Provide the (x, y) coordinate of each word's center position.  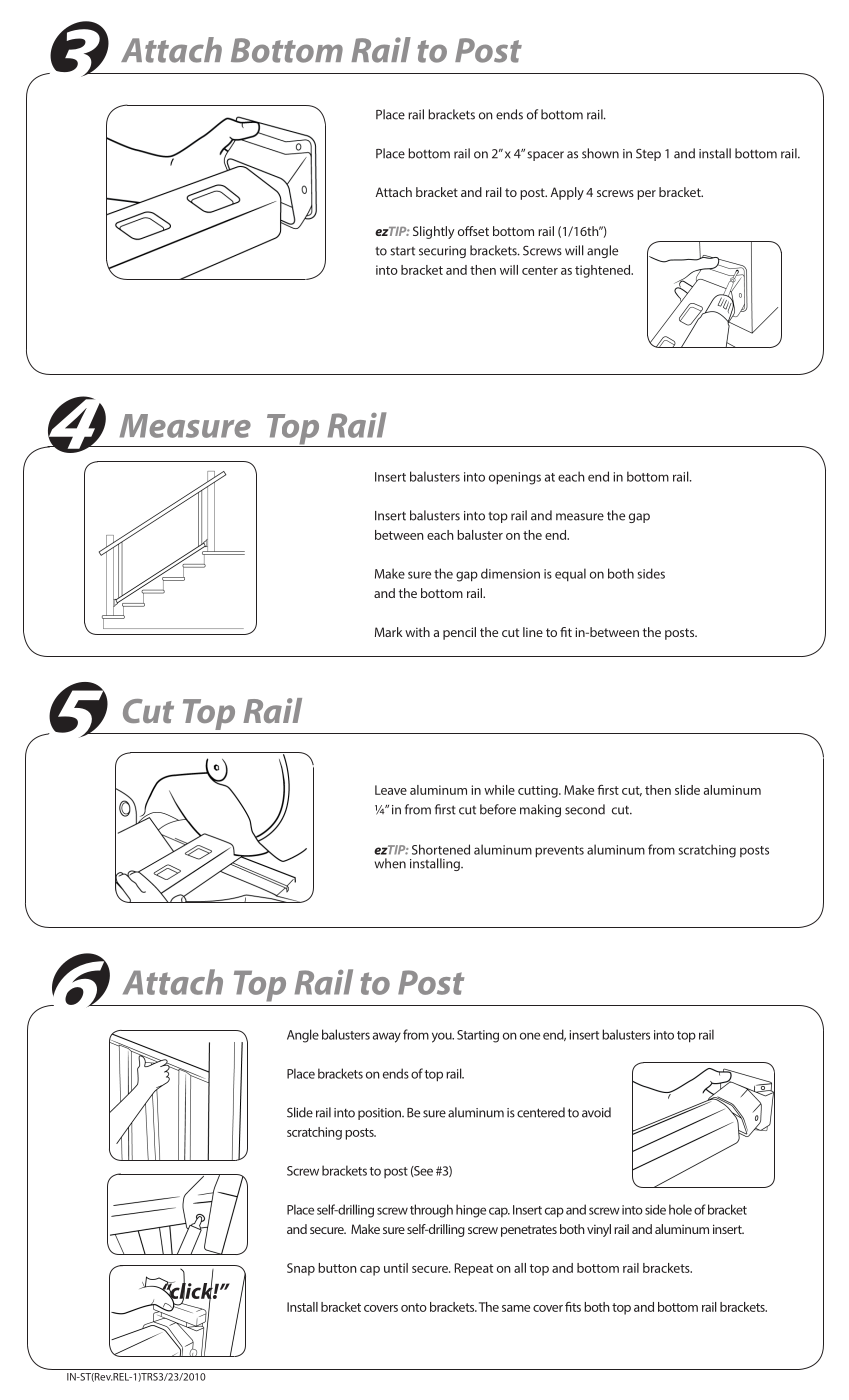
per (646, 195)
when (390, 863)
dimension (510, 573)
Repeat (474, 1269)
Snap (301, 1269)
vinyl (599, 1230)
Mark (389, 632)
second (585, 809)
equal (570, 575)
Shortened (441, 849)
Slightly (433, 232)
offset (473, 231)
